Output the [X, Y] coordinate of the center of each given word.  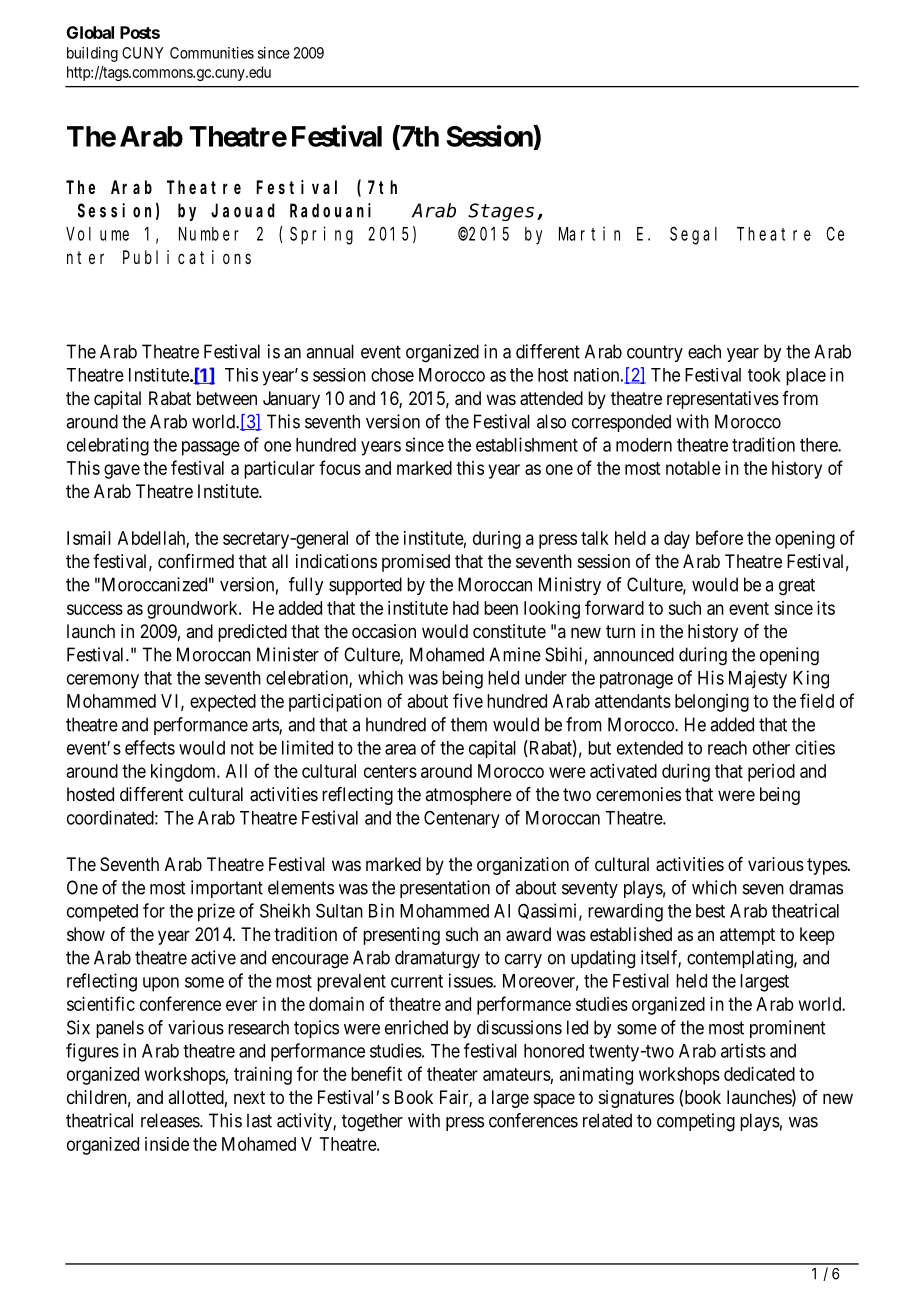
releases [171, 1120]
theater [452, 1074]
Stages [501, 212]
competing [696, 1122]
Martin [589, 233]
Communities [212, 53]
